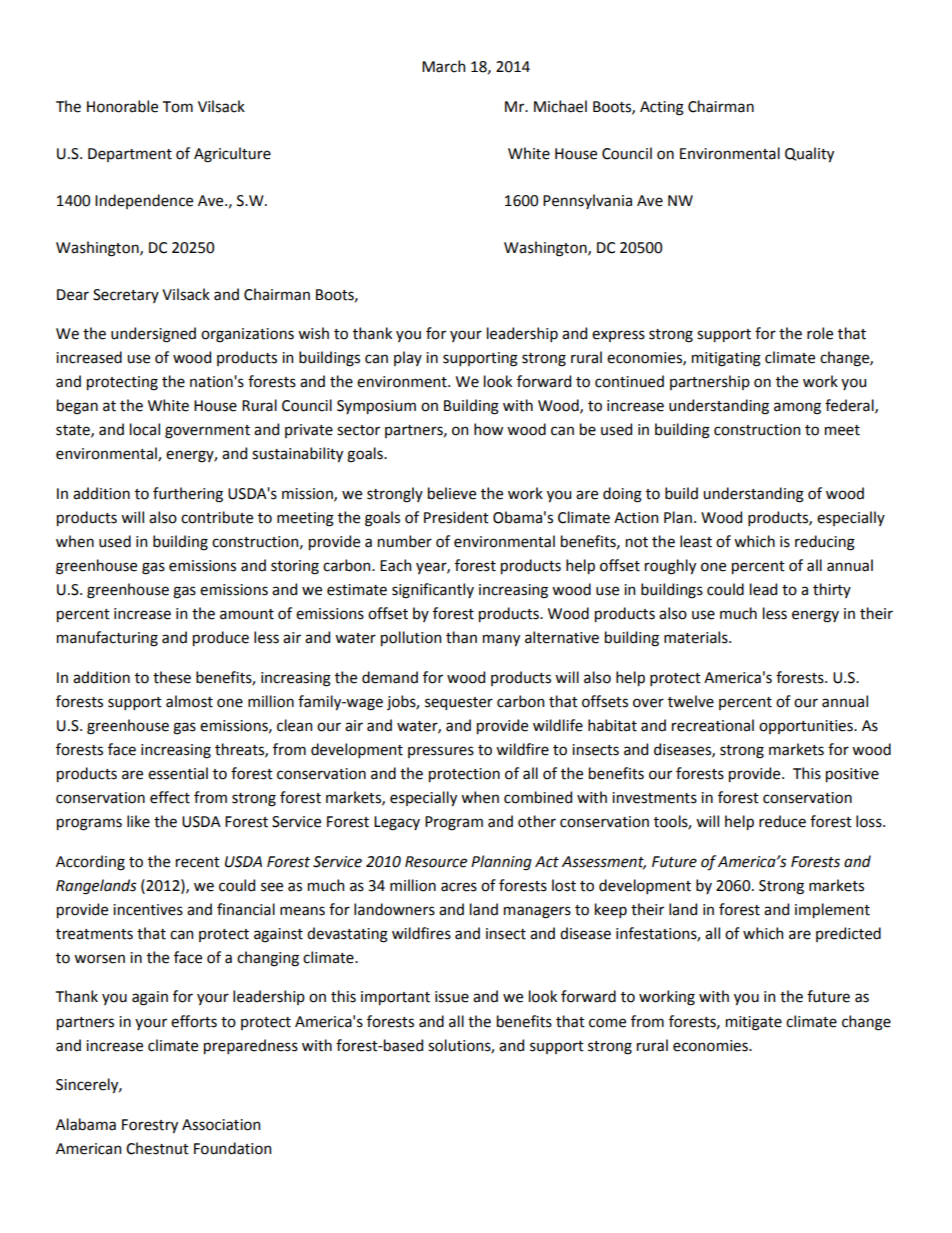 The height and width of the screenshot is (1233, 952). Describe the element at coordinates (145, 429) in the screenshot. I see `local` at that location.
